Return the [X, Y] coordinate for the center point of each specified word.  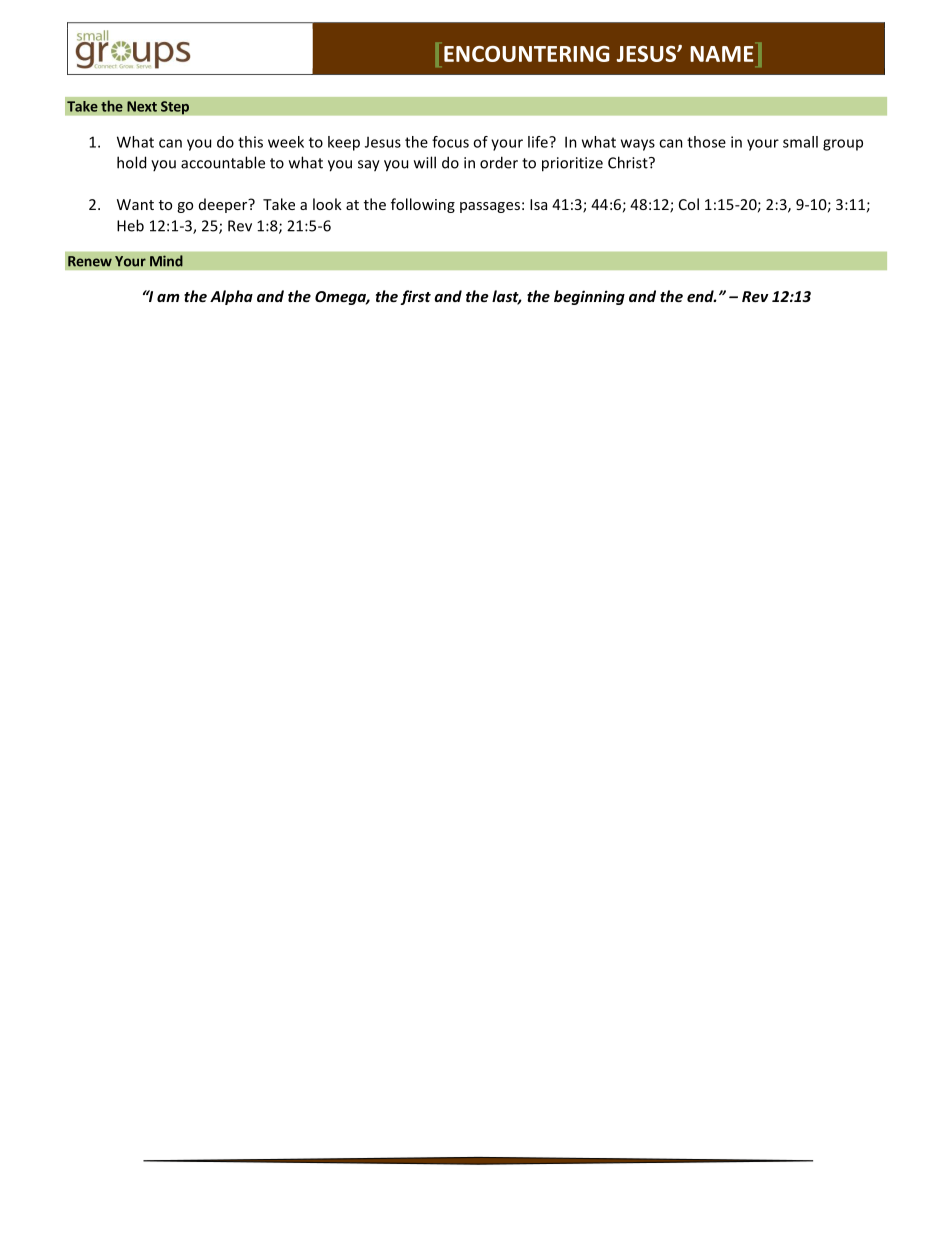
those [706, 142]
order [499, 162]
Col [689, 204]
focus [450, 142]
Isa [538, 204]
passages [490, 207]
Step [175, 108]
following [423, 205]
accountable [223, 162]
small [800, 142]
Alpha [231, 297]
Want [135, 204]
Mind [166, 261]
